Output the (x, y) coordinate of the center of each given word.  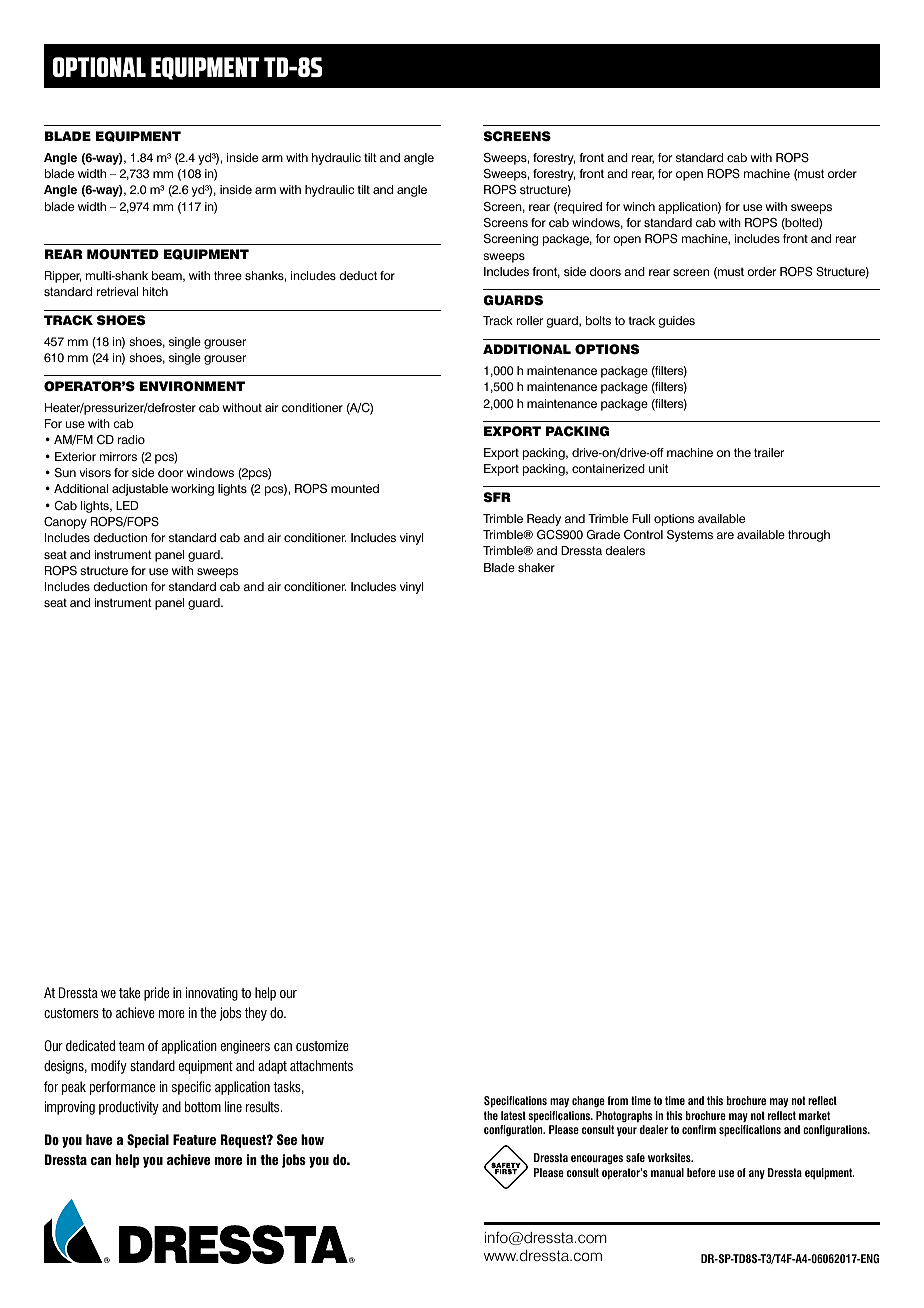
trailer (769, 452)
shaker (536, 567)
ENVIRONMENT (192, 386)
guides (676, 322)
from (618, 1100)
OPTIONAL (99, 67)
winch (639, 206)
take (129, 992)
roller (530, 320)
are (725, 535)
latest (513, 1115)
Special (148, 1141)
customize (322, 1045)
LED (127, 505)
